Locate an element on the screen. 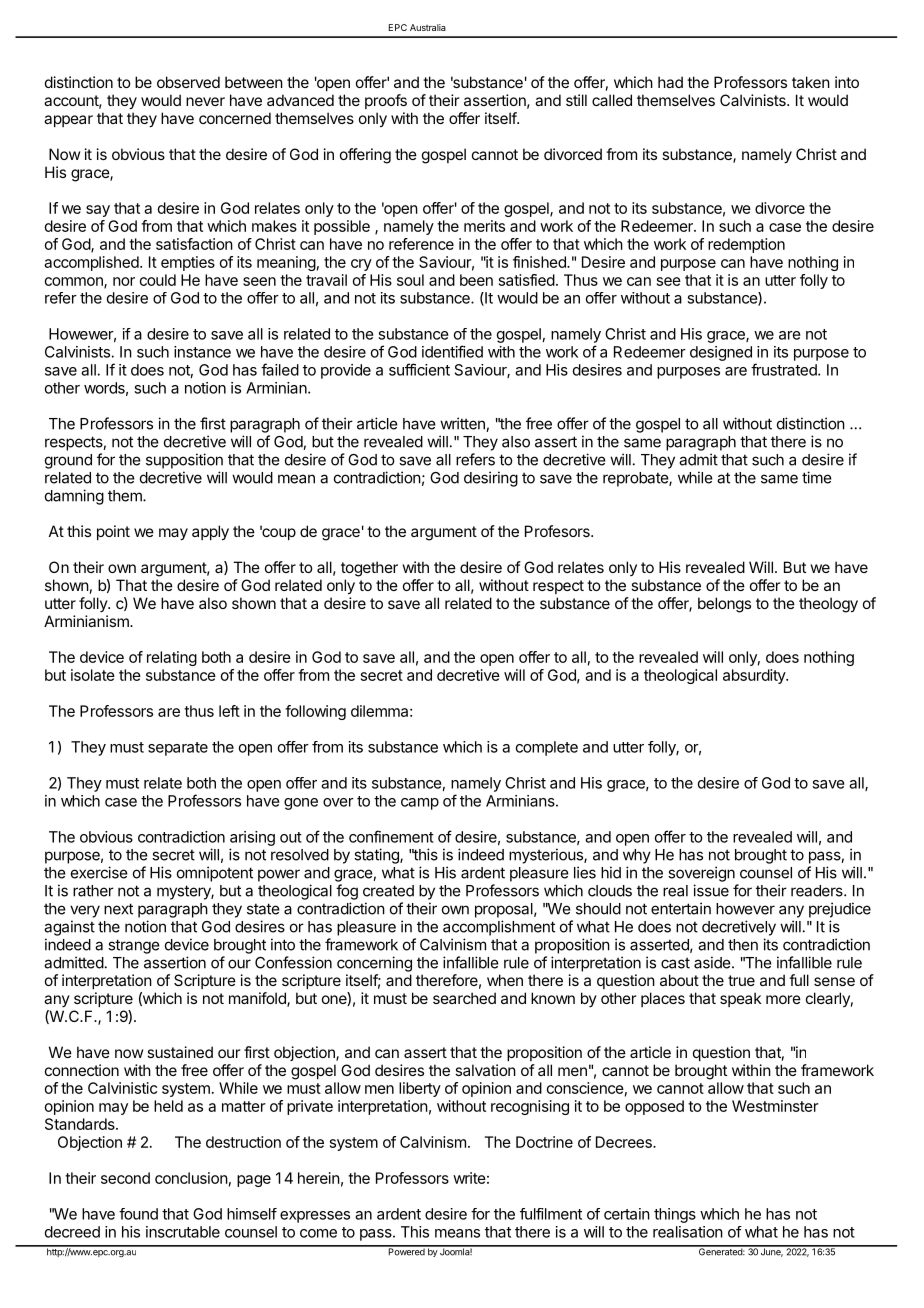  taken is located at coordinates (811, 82).
